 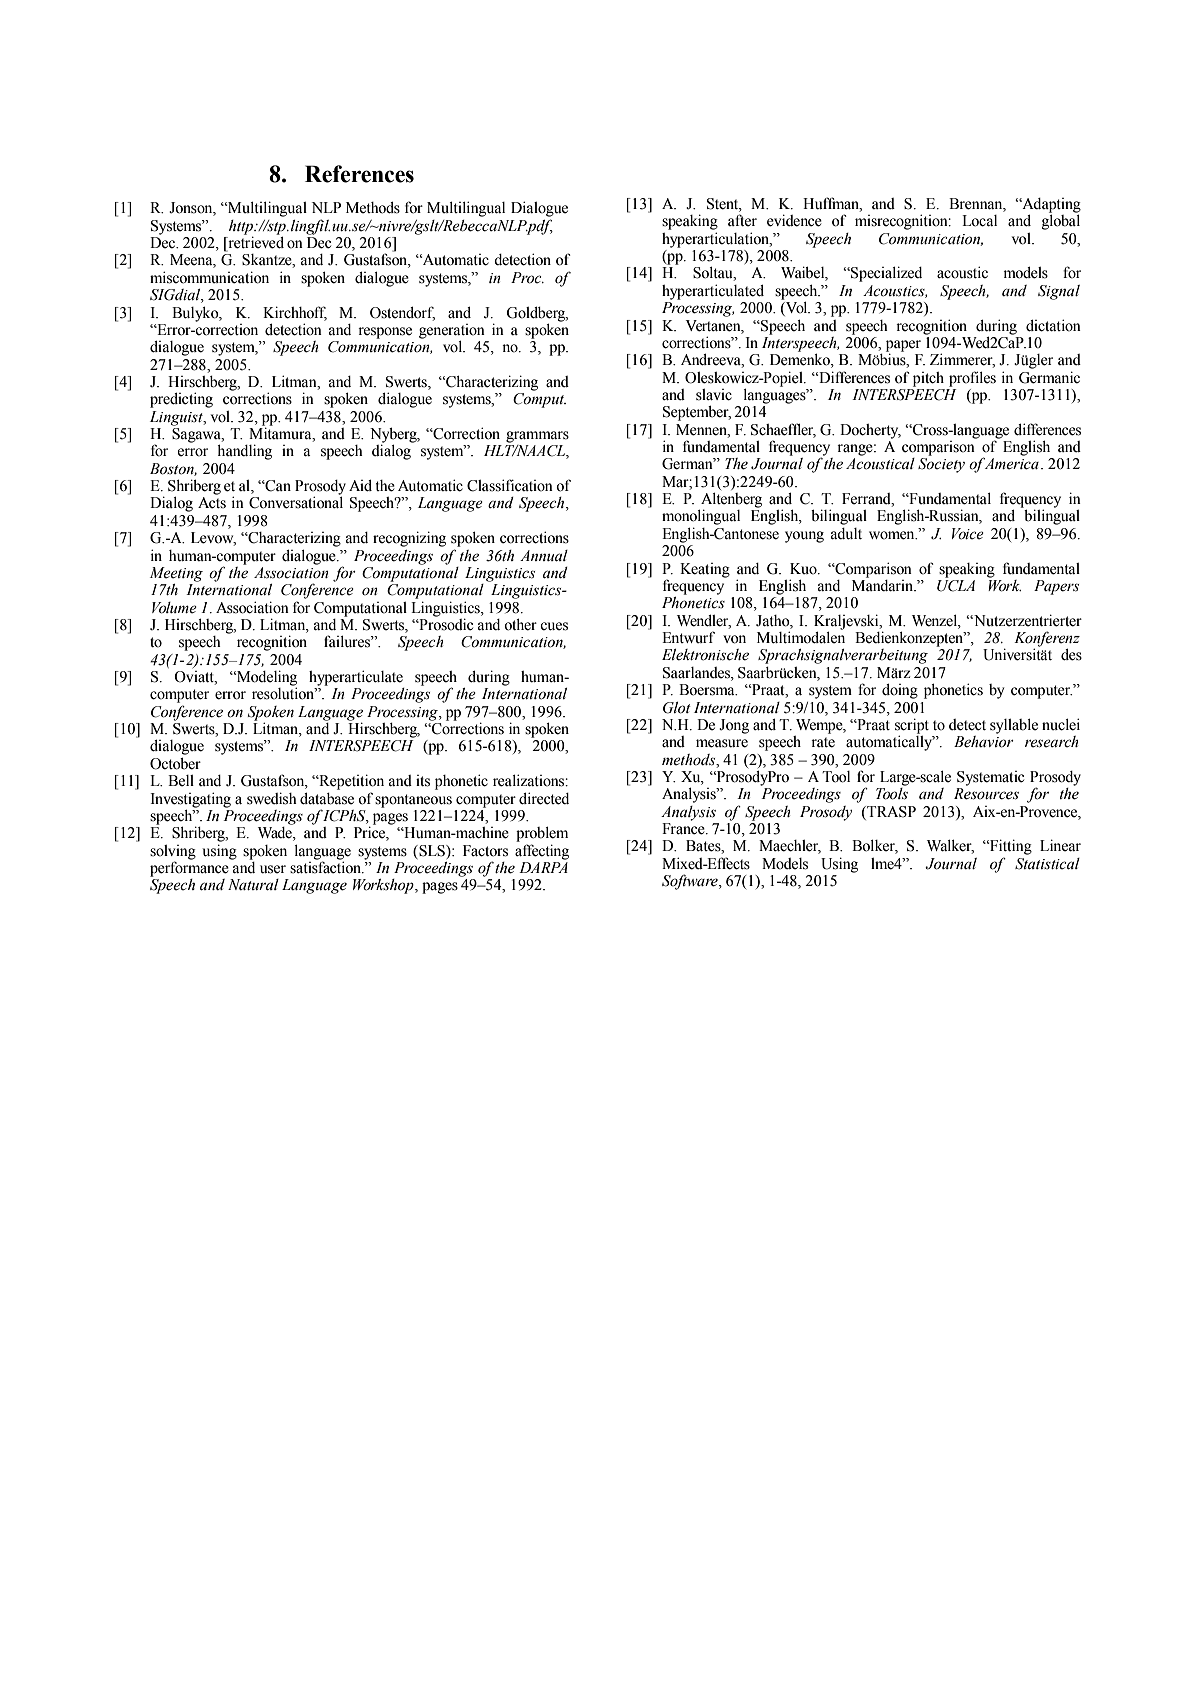 I want to click on user, so click(x=273, y=869).
